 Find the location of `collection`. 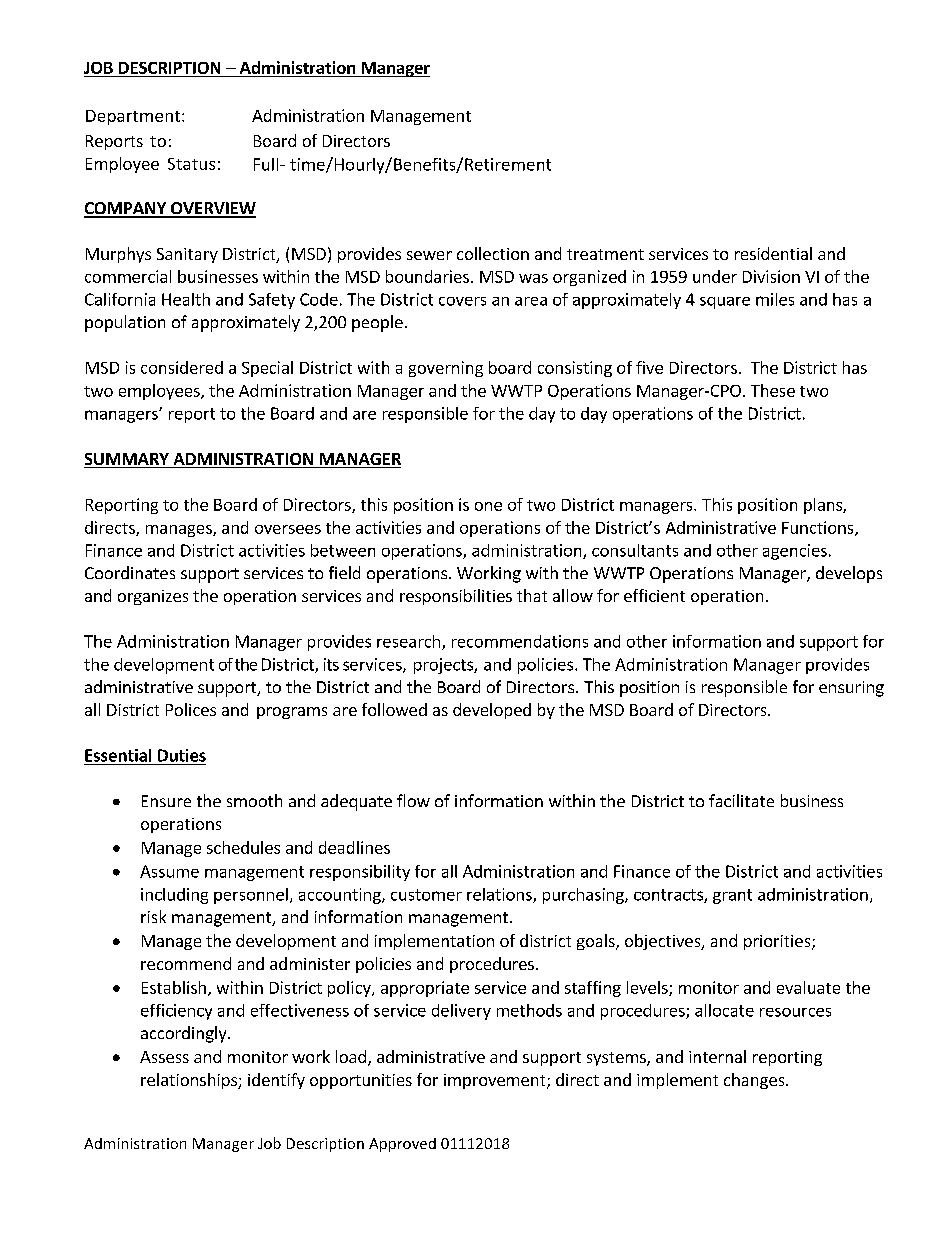

collection is located at coordinates (493, 253).
